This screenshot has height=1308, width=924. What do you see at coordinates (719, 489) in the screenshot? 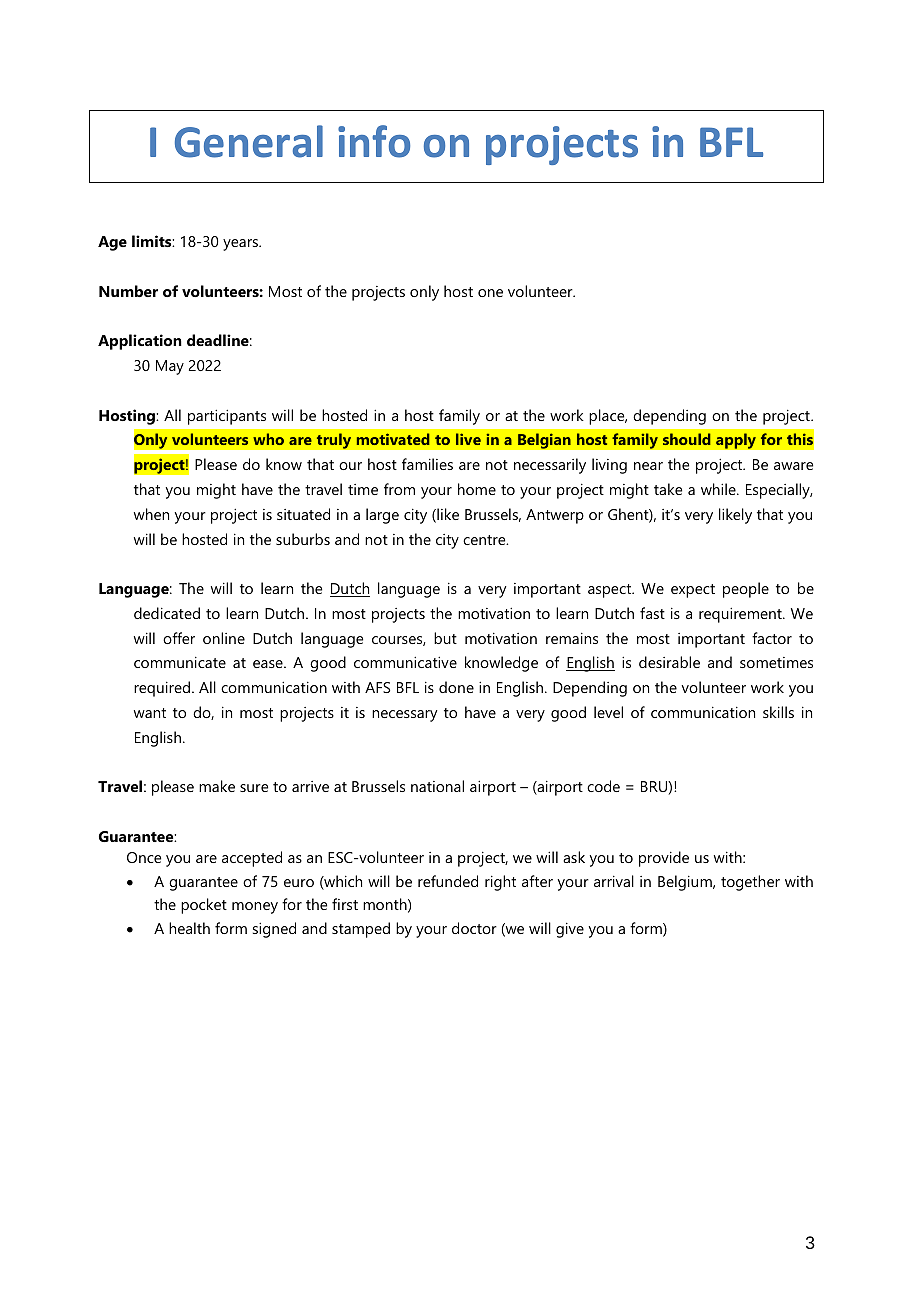
I see `while` at bounding box center [719, 489].
